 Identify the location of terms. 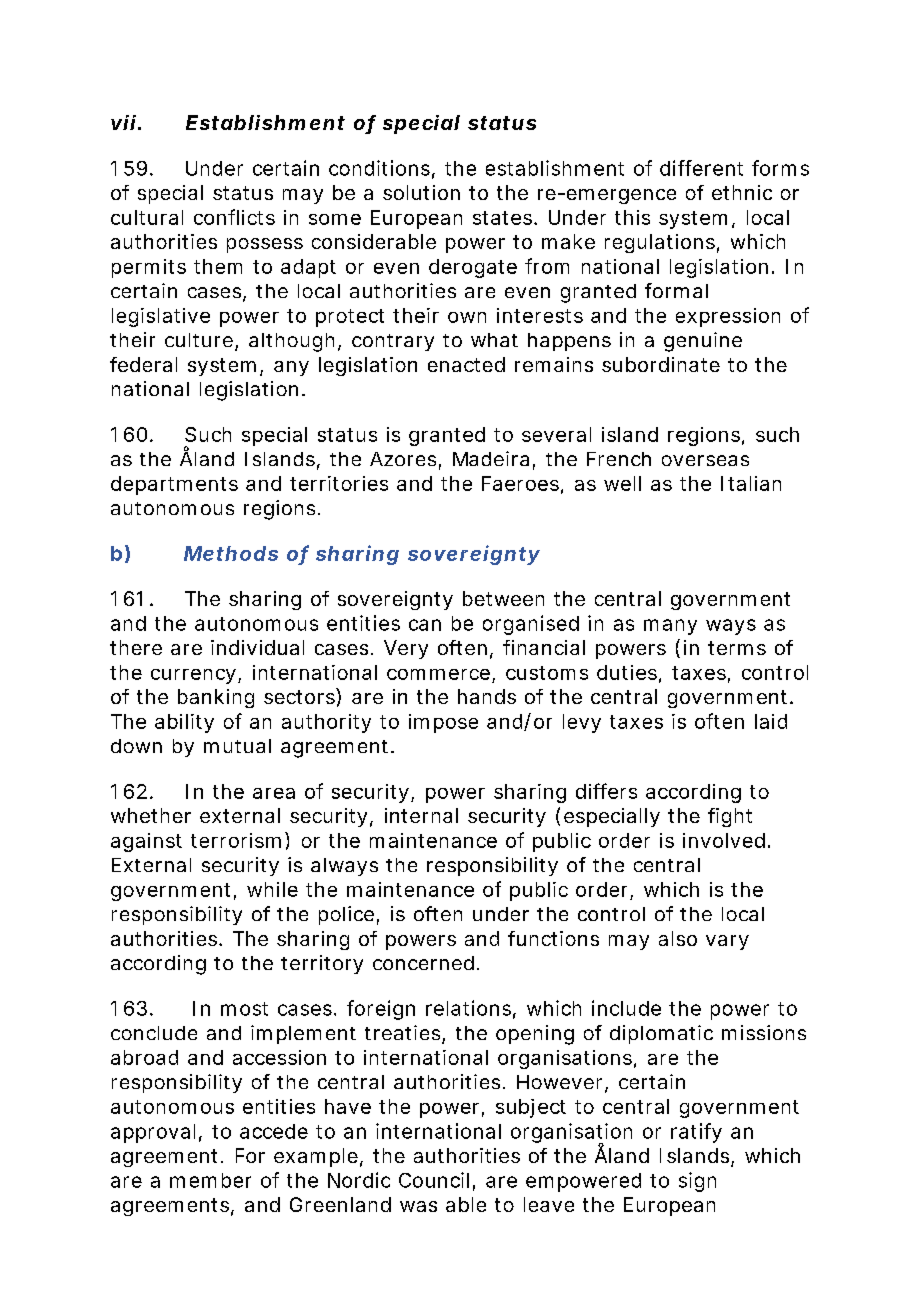
(737, 648).
